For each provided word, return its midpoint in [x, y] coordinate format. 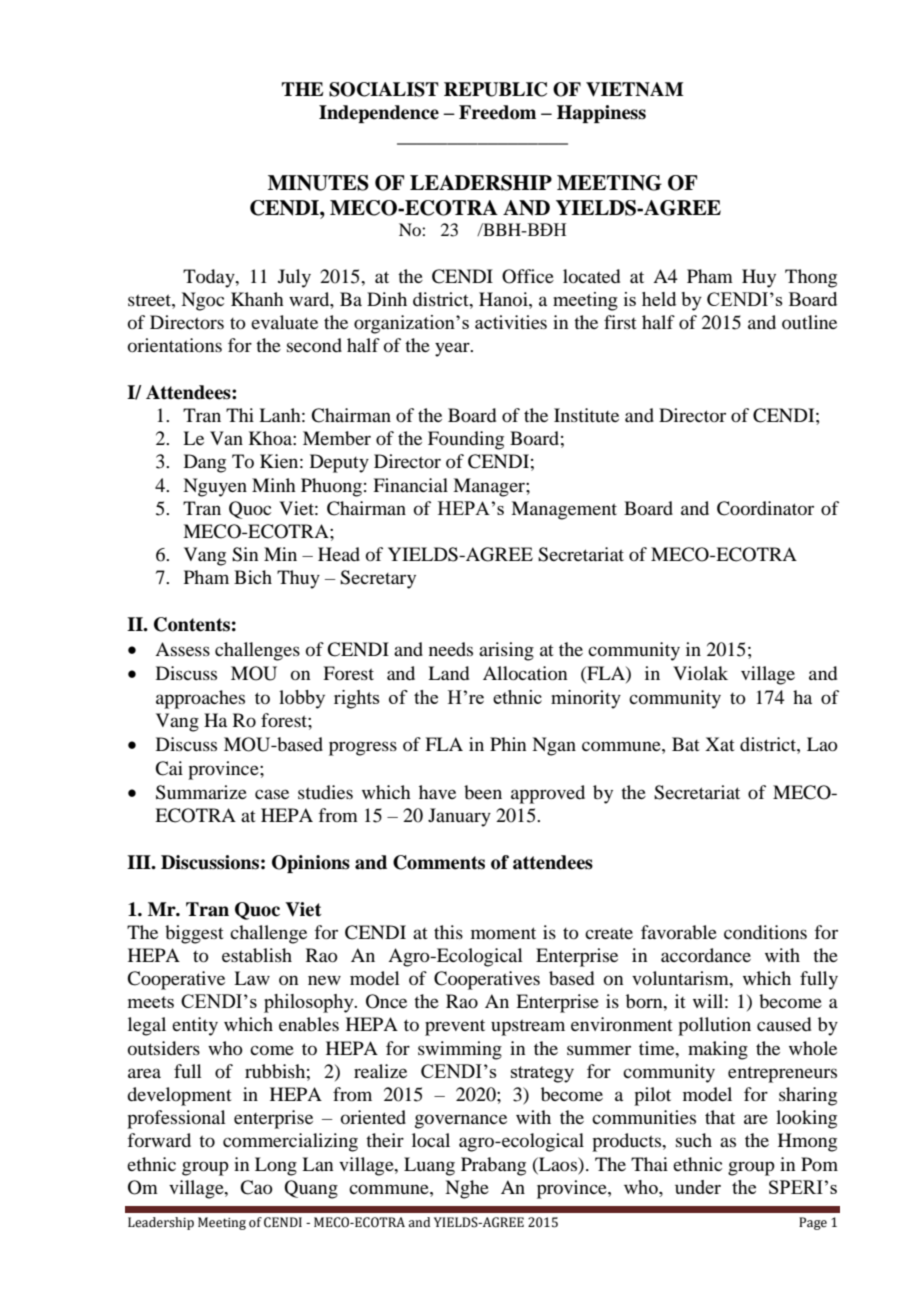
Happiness [601, 114]
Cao [256, 1187]
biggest [194, 934]
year [453, 349]
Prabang [493, 1166]
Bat [686, 744]
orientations [175, 345]
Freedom [497, 112]
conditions [765, 932]
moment [503, 933]
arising [506, 651]
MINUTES [318, 183]
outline [809, 322]
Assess [182, 649]
